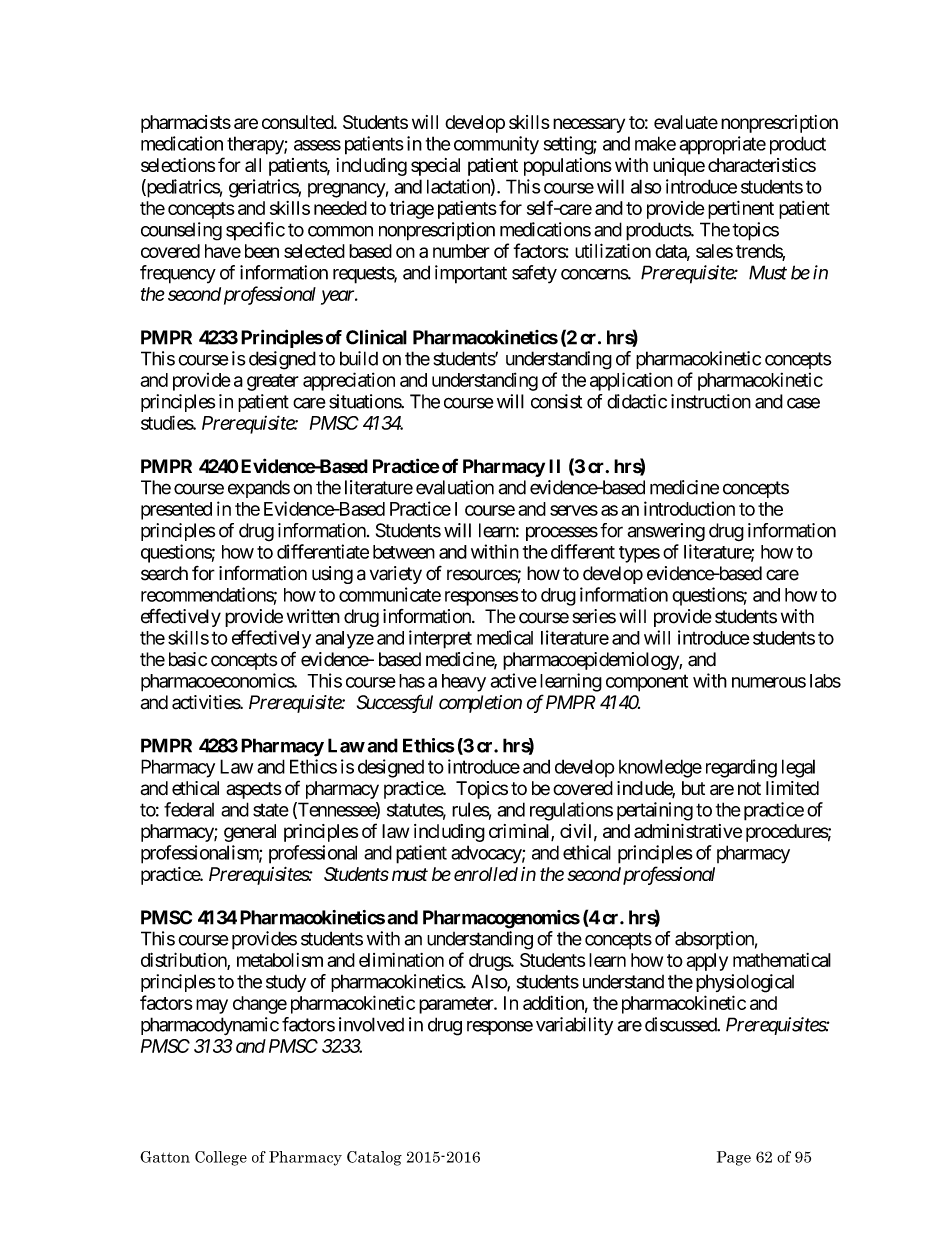 The image size is (952, 1233). What do you see at coordinates (455, 487) in the document?
I see `evaluation` at bounding box center [455, 487].
